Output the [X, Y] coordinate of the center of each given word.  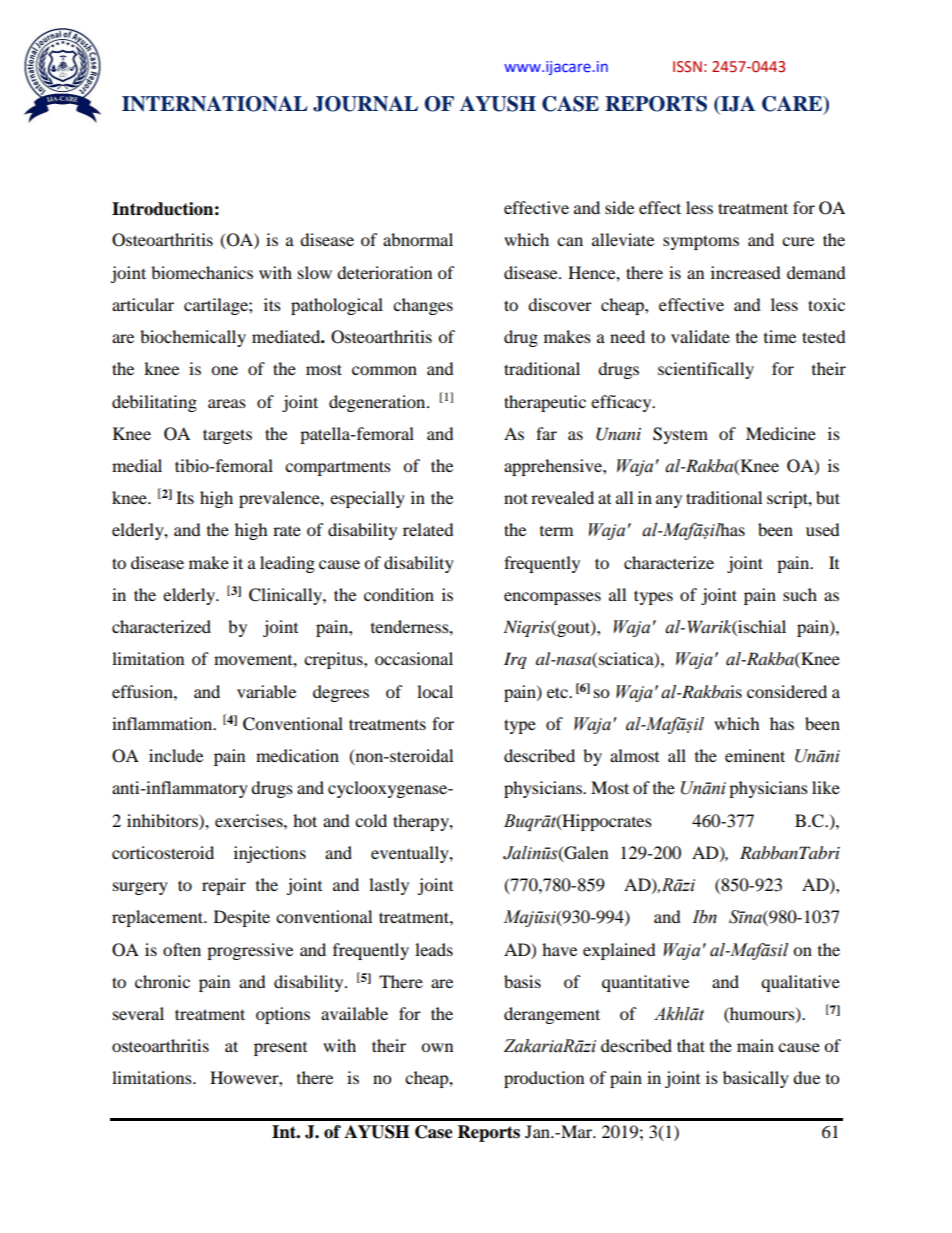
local [435, 691]
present [280, 1049]
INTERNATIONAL [215, 104]
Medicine [781, 433]
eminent [755, 755]
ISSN [687, 67]
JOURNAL [365, 104]
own [437, 1047]
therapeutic [545, 403]
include [176, 755]
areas [227, 403]
